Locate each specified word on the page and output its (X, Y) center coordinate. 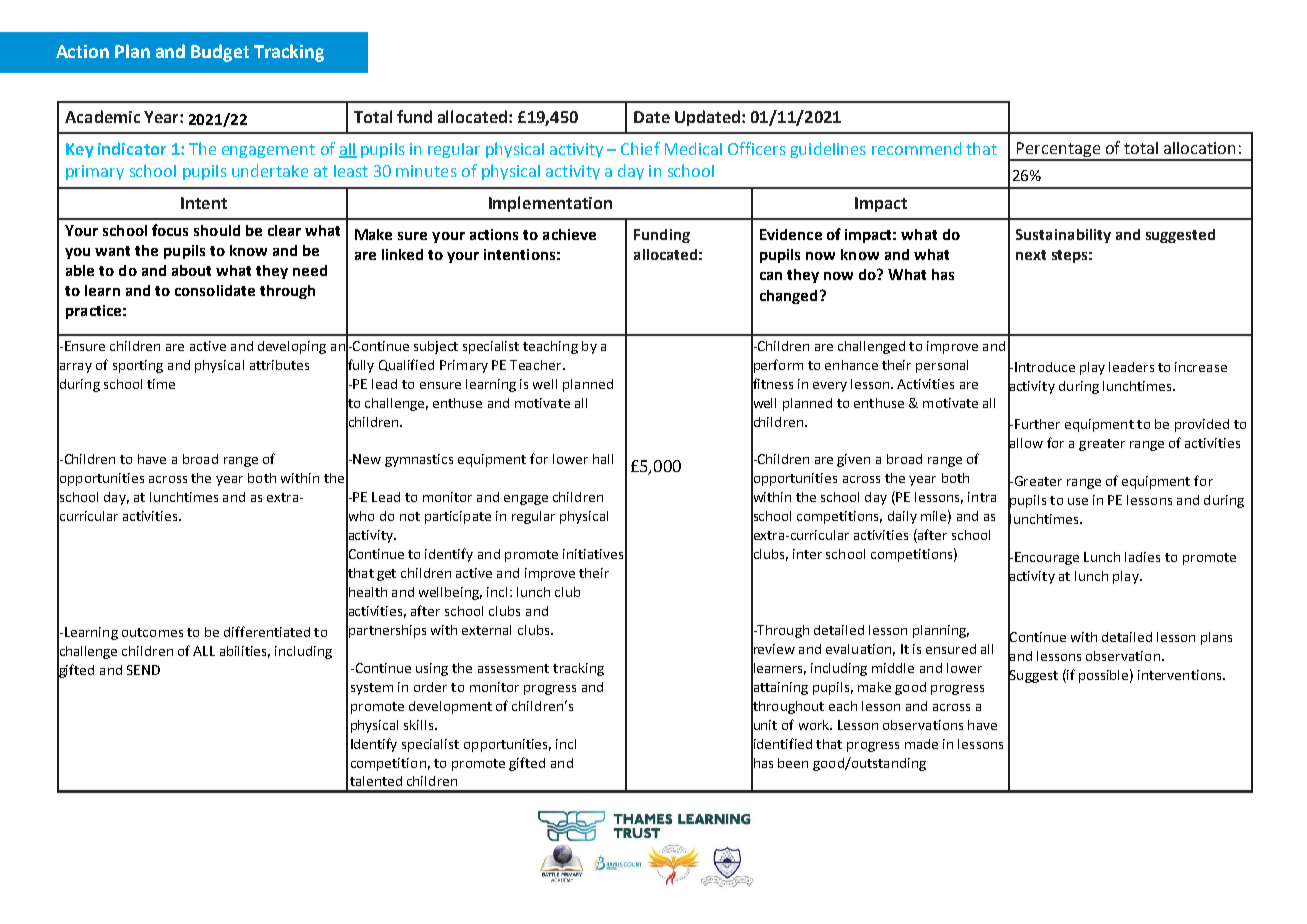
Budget (220, 53)
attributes (279, 365)
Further (1037, 424)
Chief (640, 148)
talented (376, 781)
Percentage (1059, 151)
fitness (772, 383)
